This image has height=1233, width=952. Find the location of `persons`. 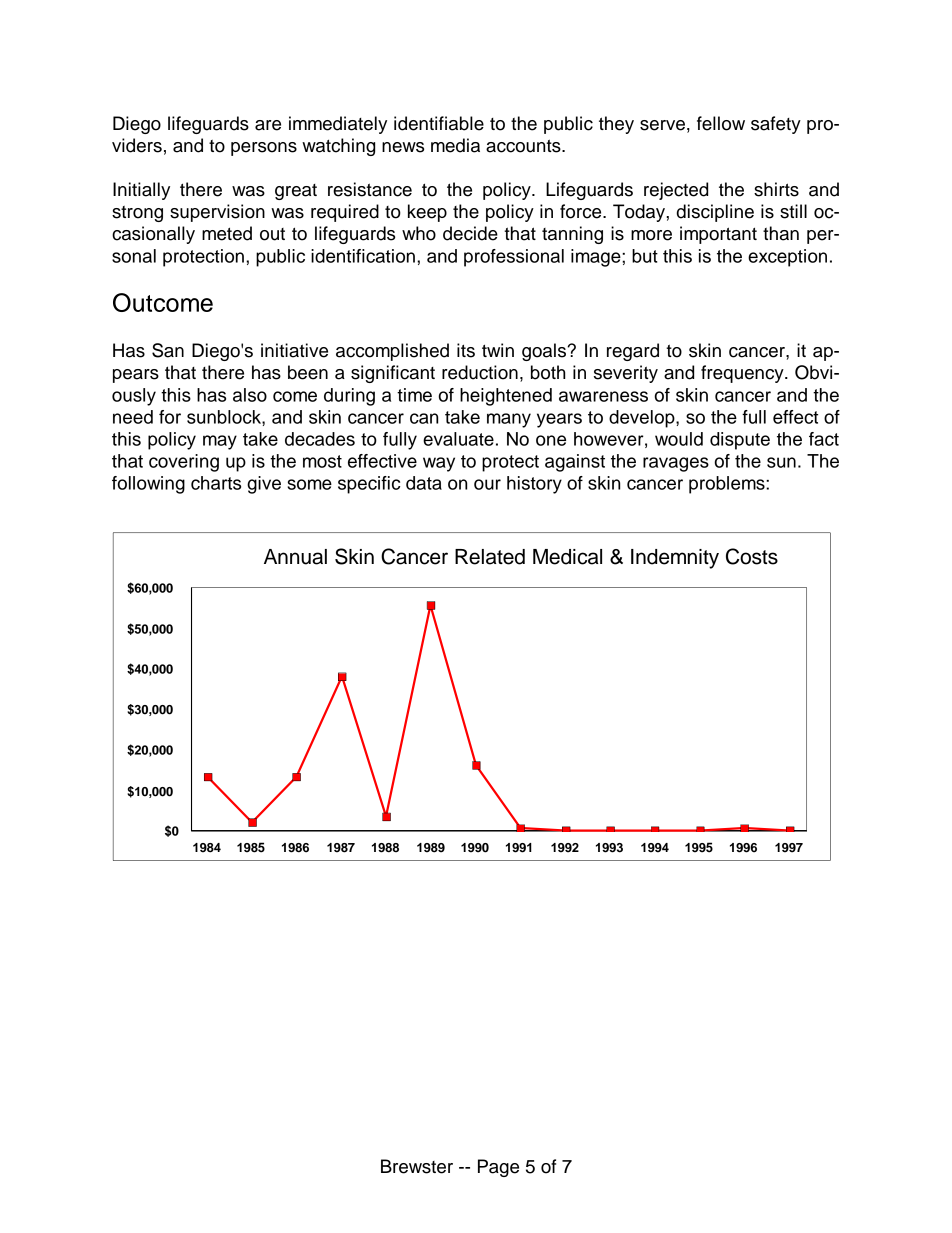

persons is located at coordinates (264, 149).
